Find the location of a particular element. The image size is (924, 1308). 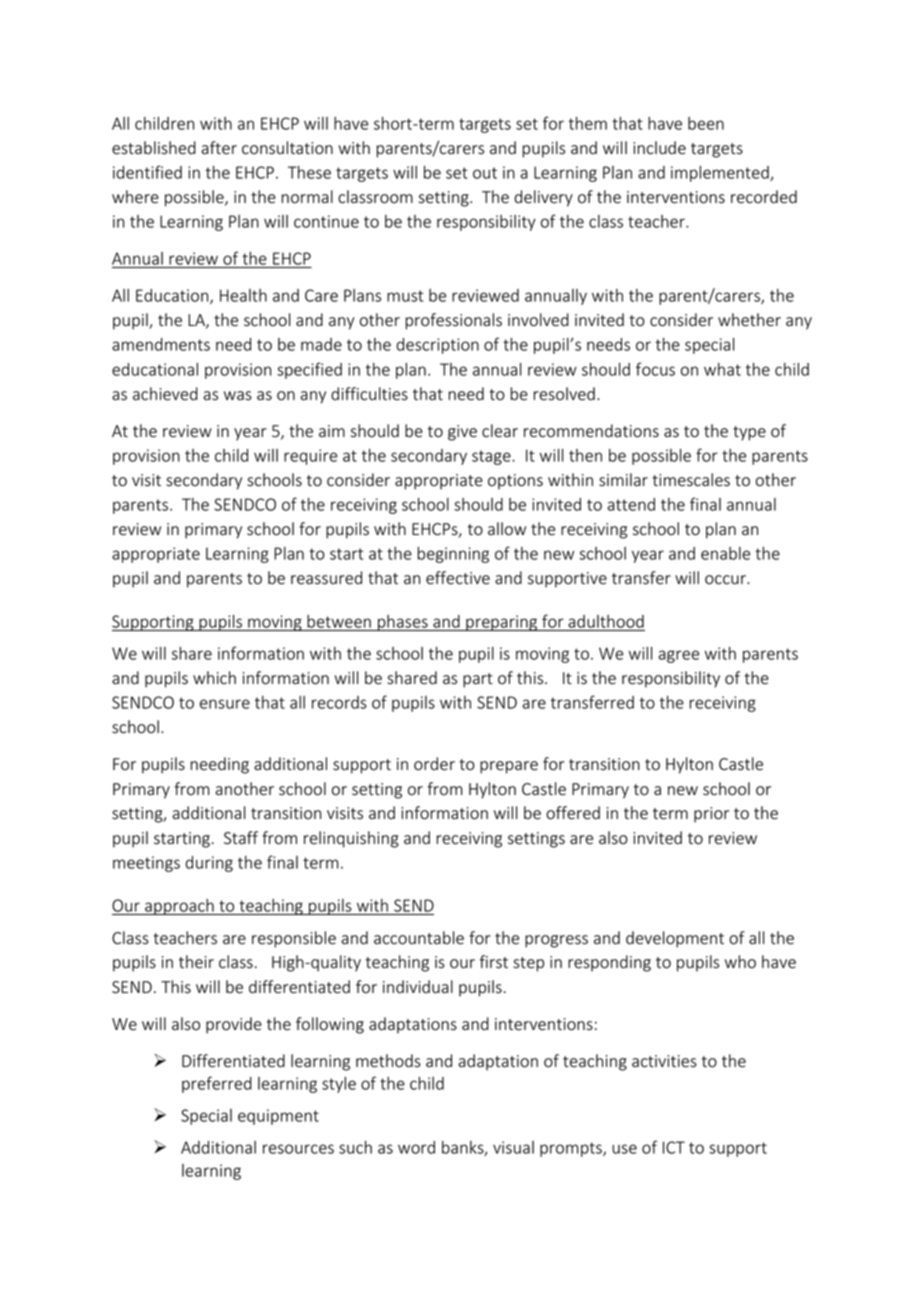

out is located at coordinates (485, 173).
